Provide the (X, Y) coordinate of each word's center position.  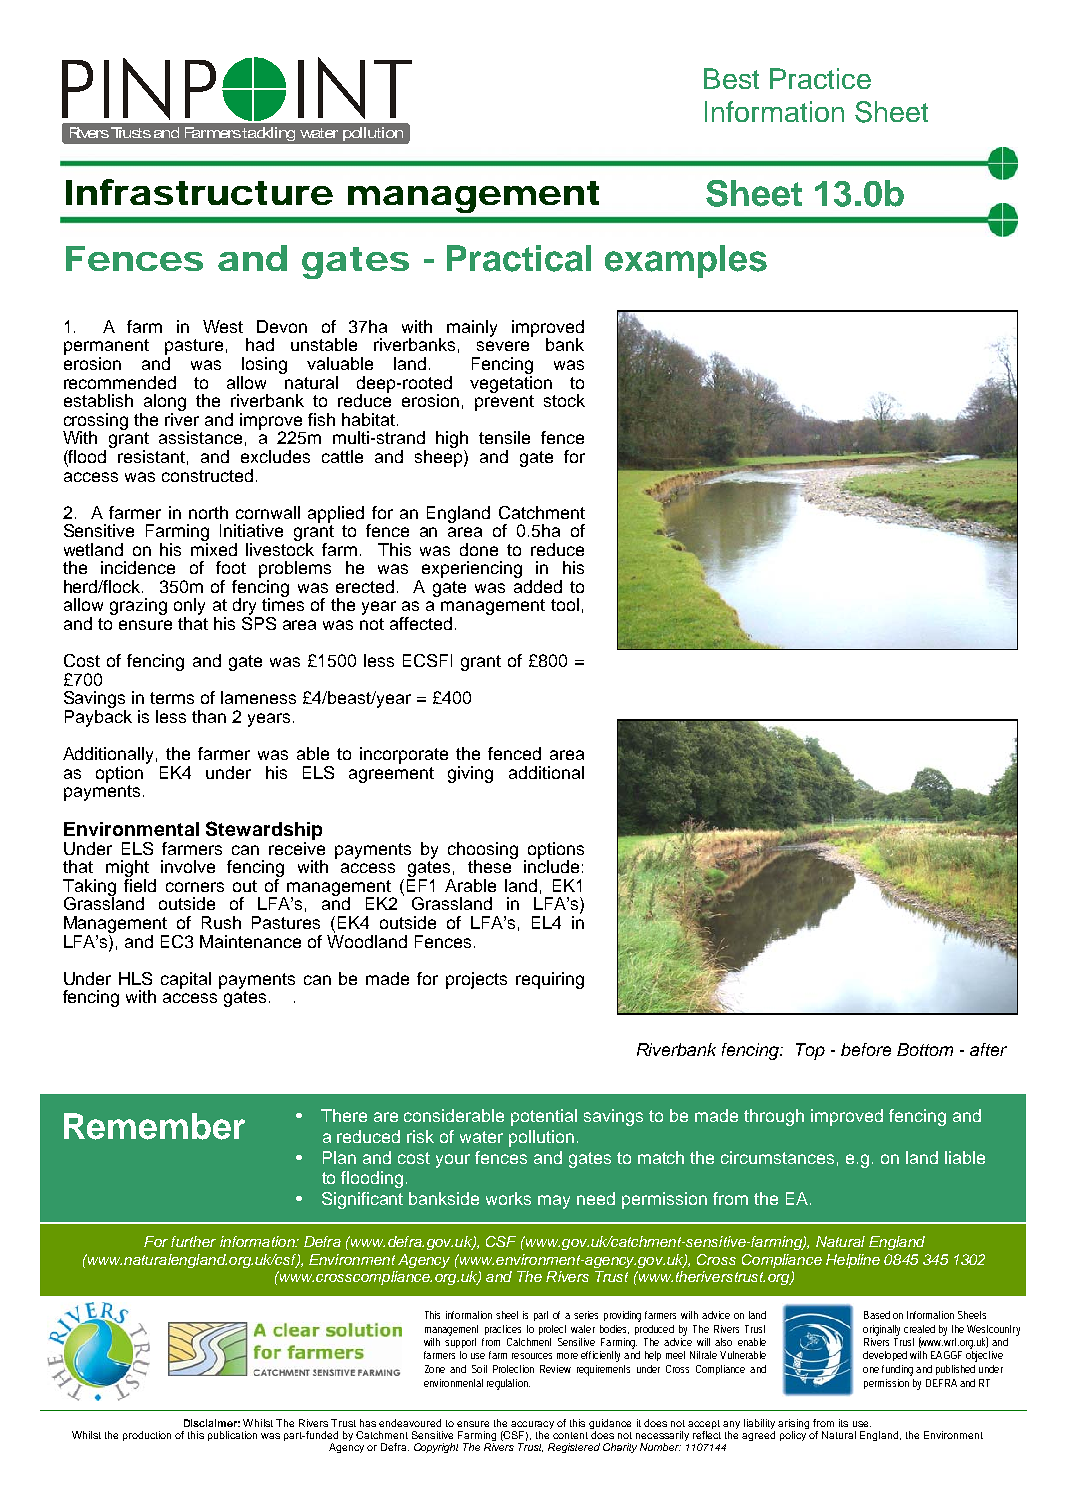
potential (544, 1117)
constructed (207, 475)
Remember (154, 1126)
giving (470, 774)
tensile (504, 437)
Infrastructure (199, 192)
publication (232, 1436)
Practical (519, 258)
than (209, 716)
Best (731, 78)
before (866, 1049)
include (551, 865)
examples (686, 261)
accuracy (532, 1425)
